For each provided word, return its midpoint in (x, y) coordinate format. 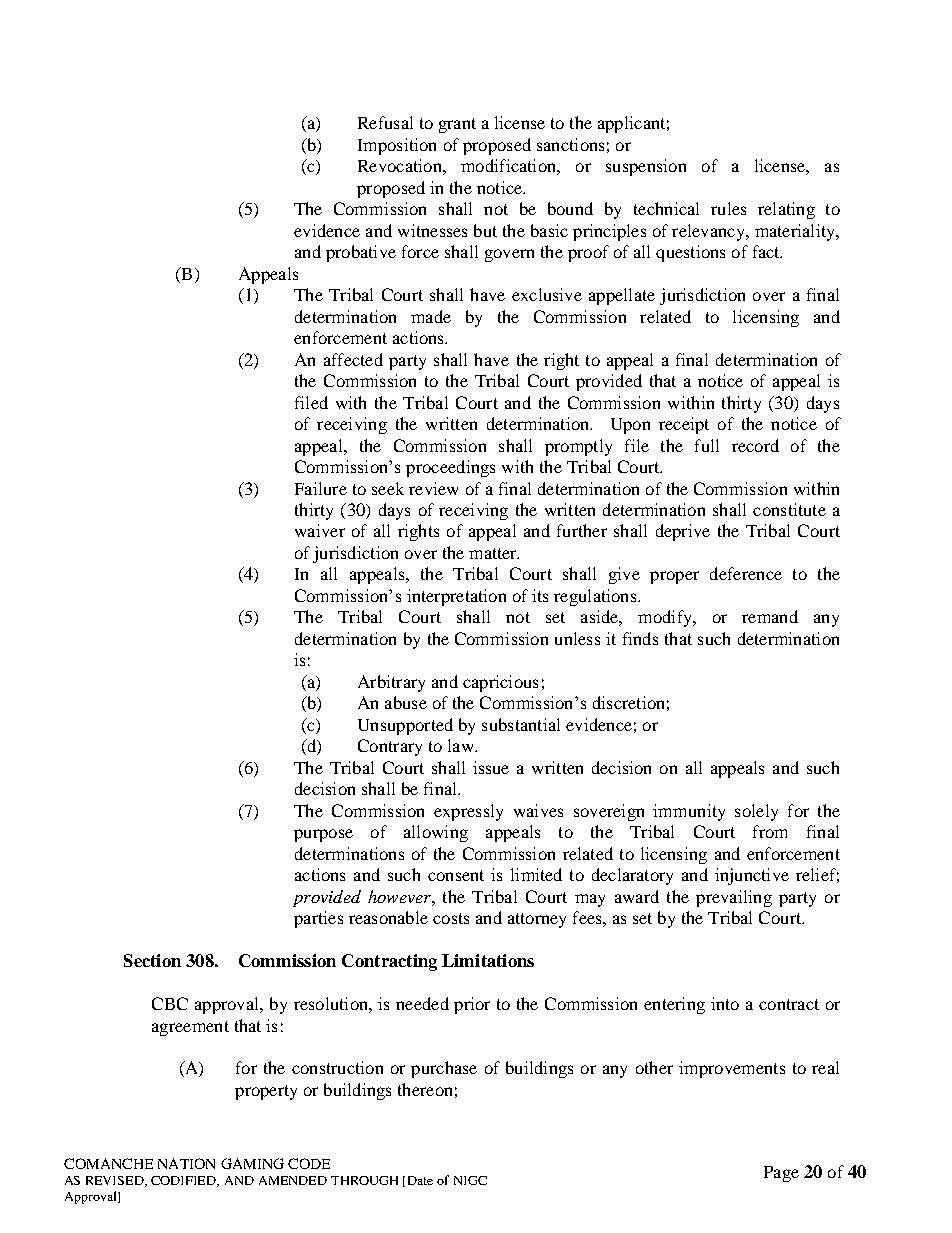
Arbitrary (391, 683)
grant (457, 125)
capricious (500, 683)
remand (770, 616)
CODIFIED (185, 1181)
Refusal (385, 122)
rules (728, 208)
